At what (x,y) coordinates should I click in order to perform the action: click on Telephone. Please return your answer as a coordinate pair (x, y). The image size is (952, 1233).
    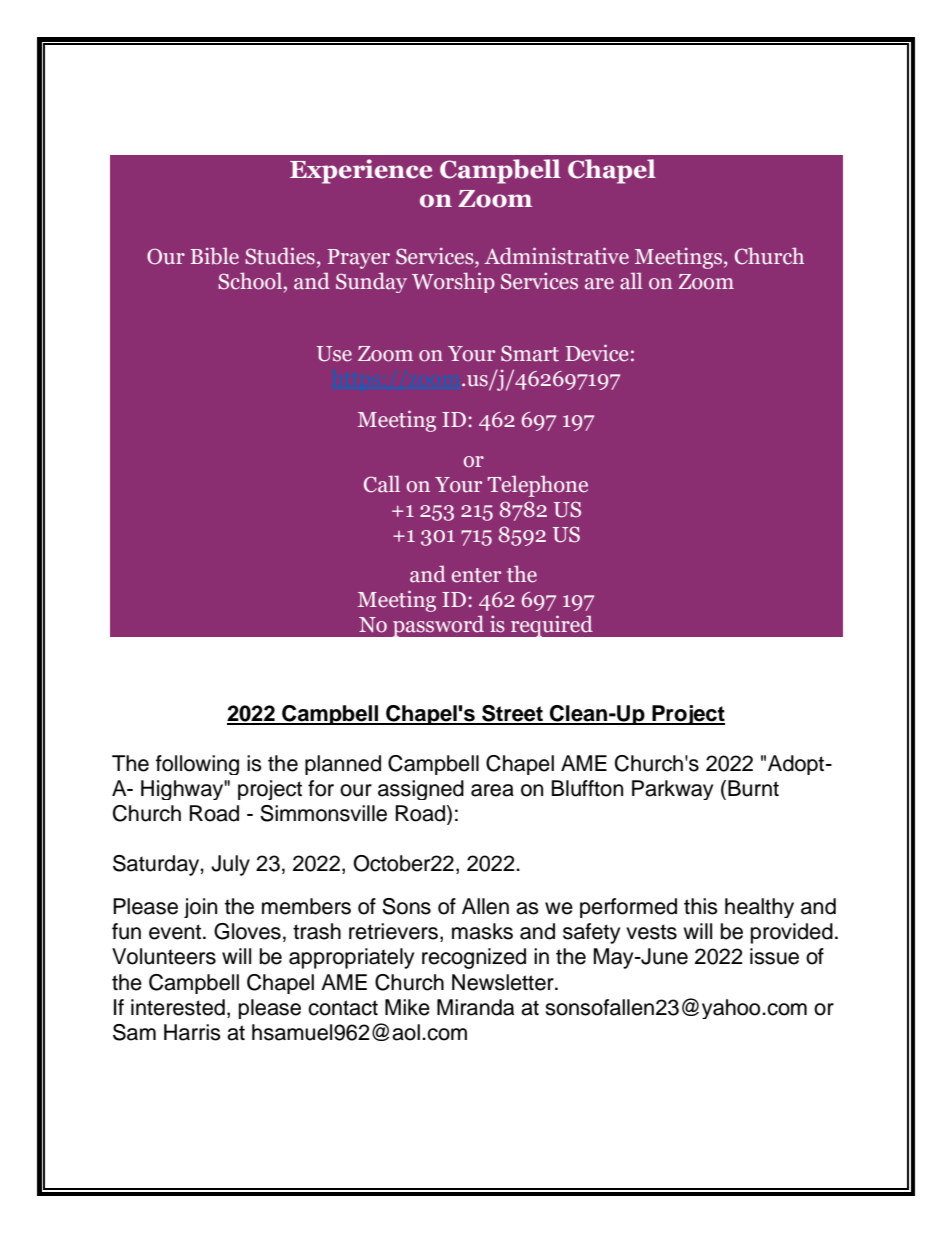
    Looking at the image, I should click on (538, 486).
